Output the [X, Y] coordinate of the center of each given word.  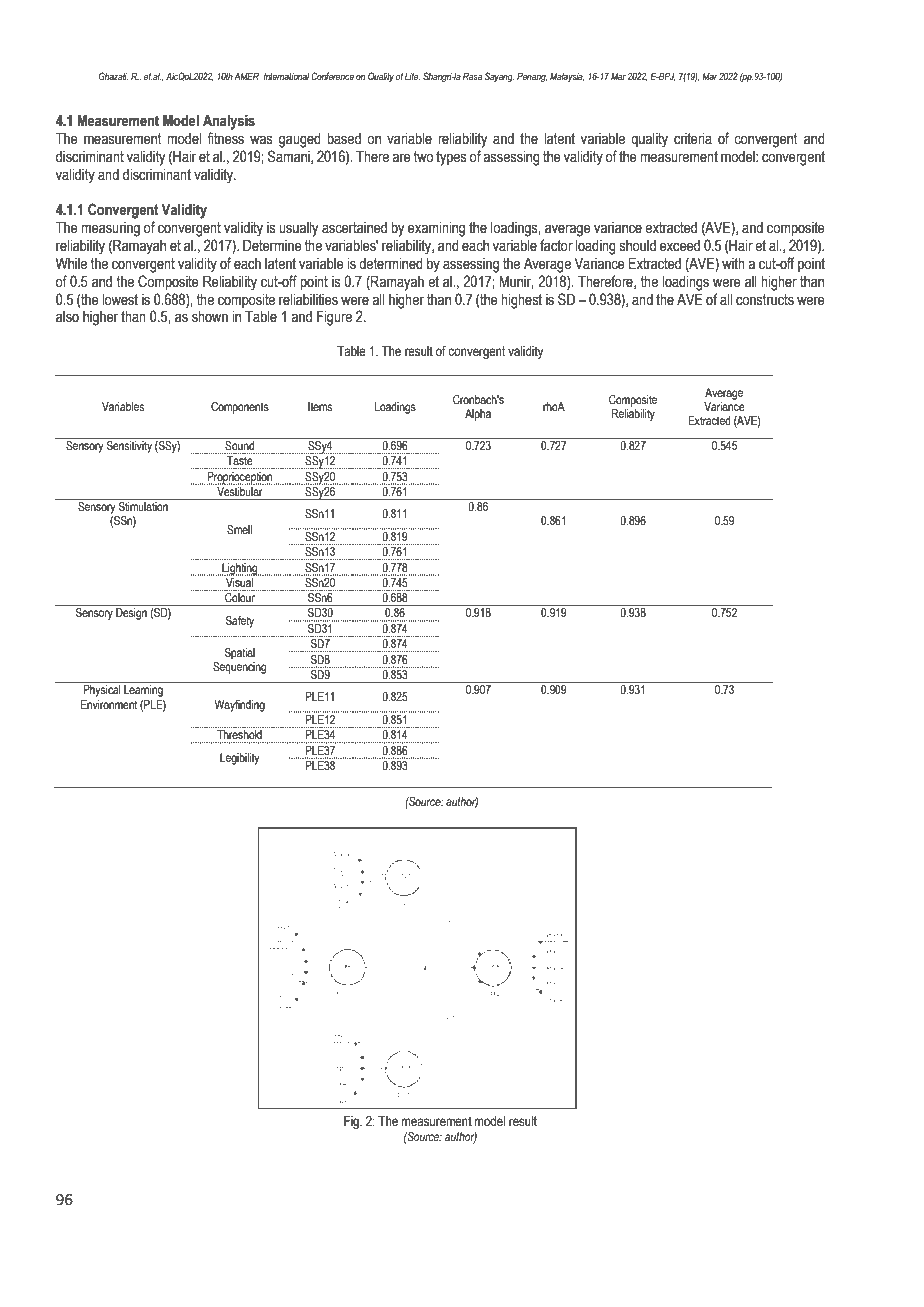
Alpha [478, 415]
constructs [765, 300]
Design [131, 614]
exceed [680, 246]
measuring [110, 229]
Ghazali [113, 76]
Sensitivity [129, 445]
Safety [239, 622]
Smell [239, 529]
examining [436, 229]
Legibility [239, 759]
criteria [693, 139]
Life [412, 76]
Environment [109, 704]
